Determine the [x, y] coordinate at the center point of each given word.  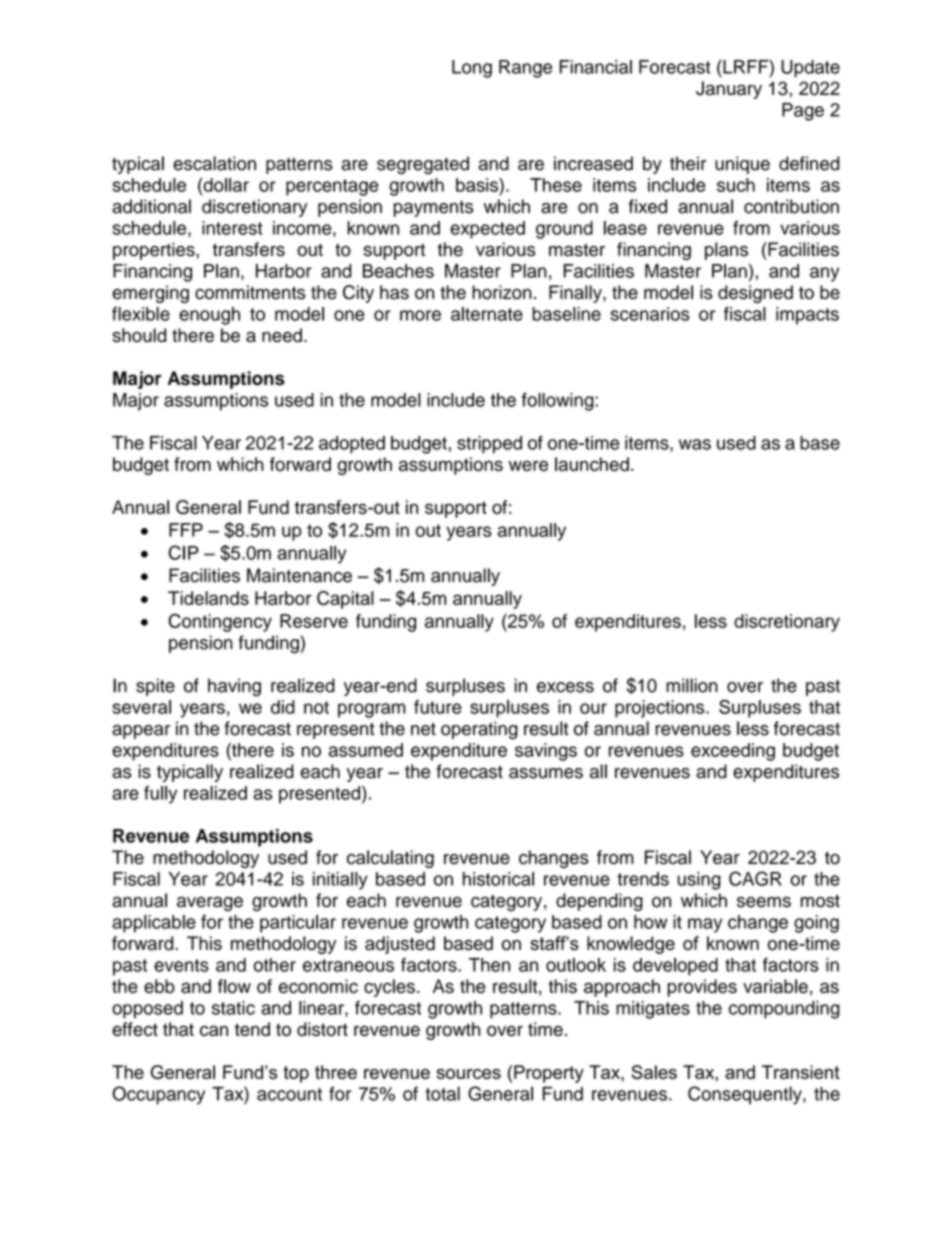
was [695, 444]
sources [469, 1074]
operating [479, 730]
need [282, 335]
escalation [214, 163]
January [729, 90]
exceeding [733, 752]
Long [472, 69]
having [234, 687]
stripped [489, 445]
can [214, 1030]
